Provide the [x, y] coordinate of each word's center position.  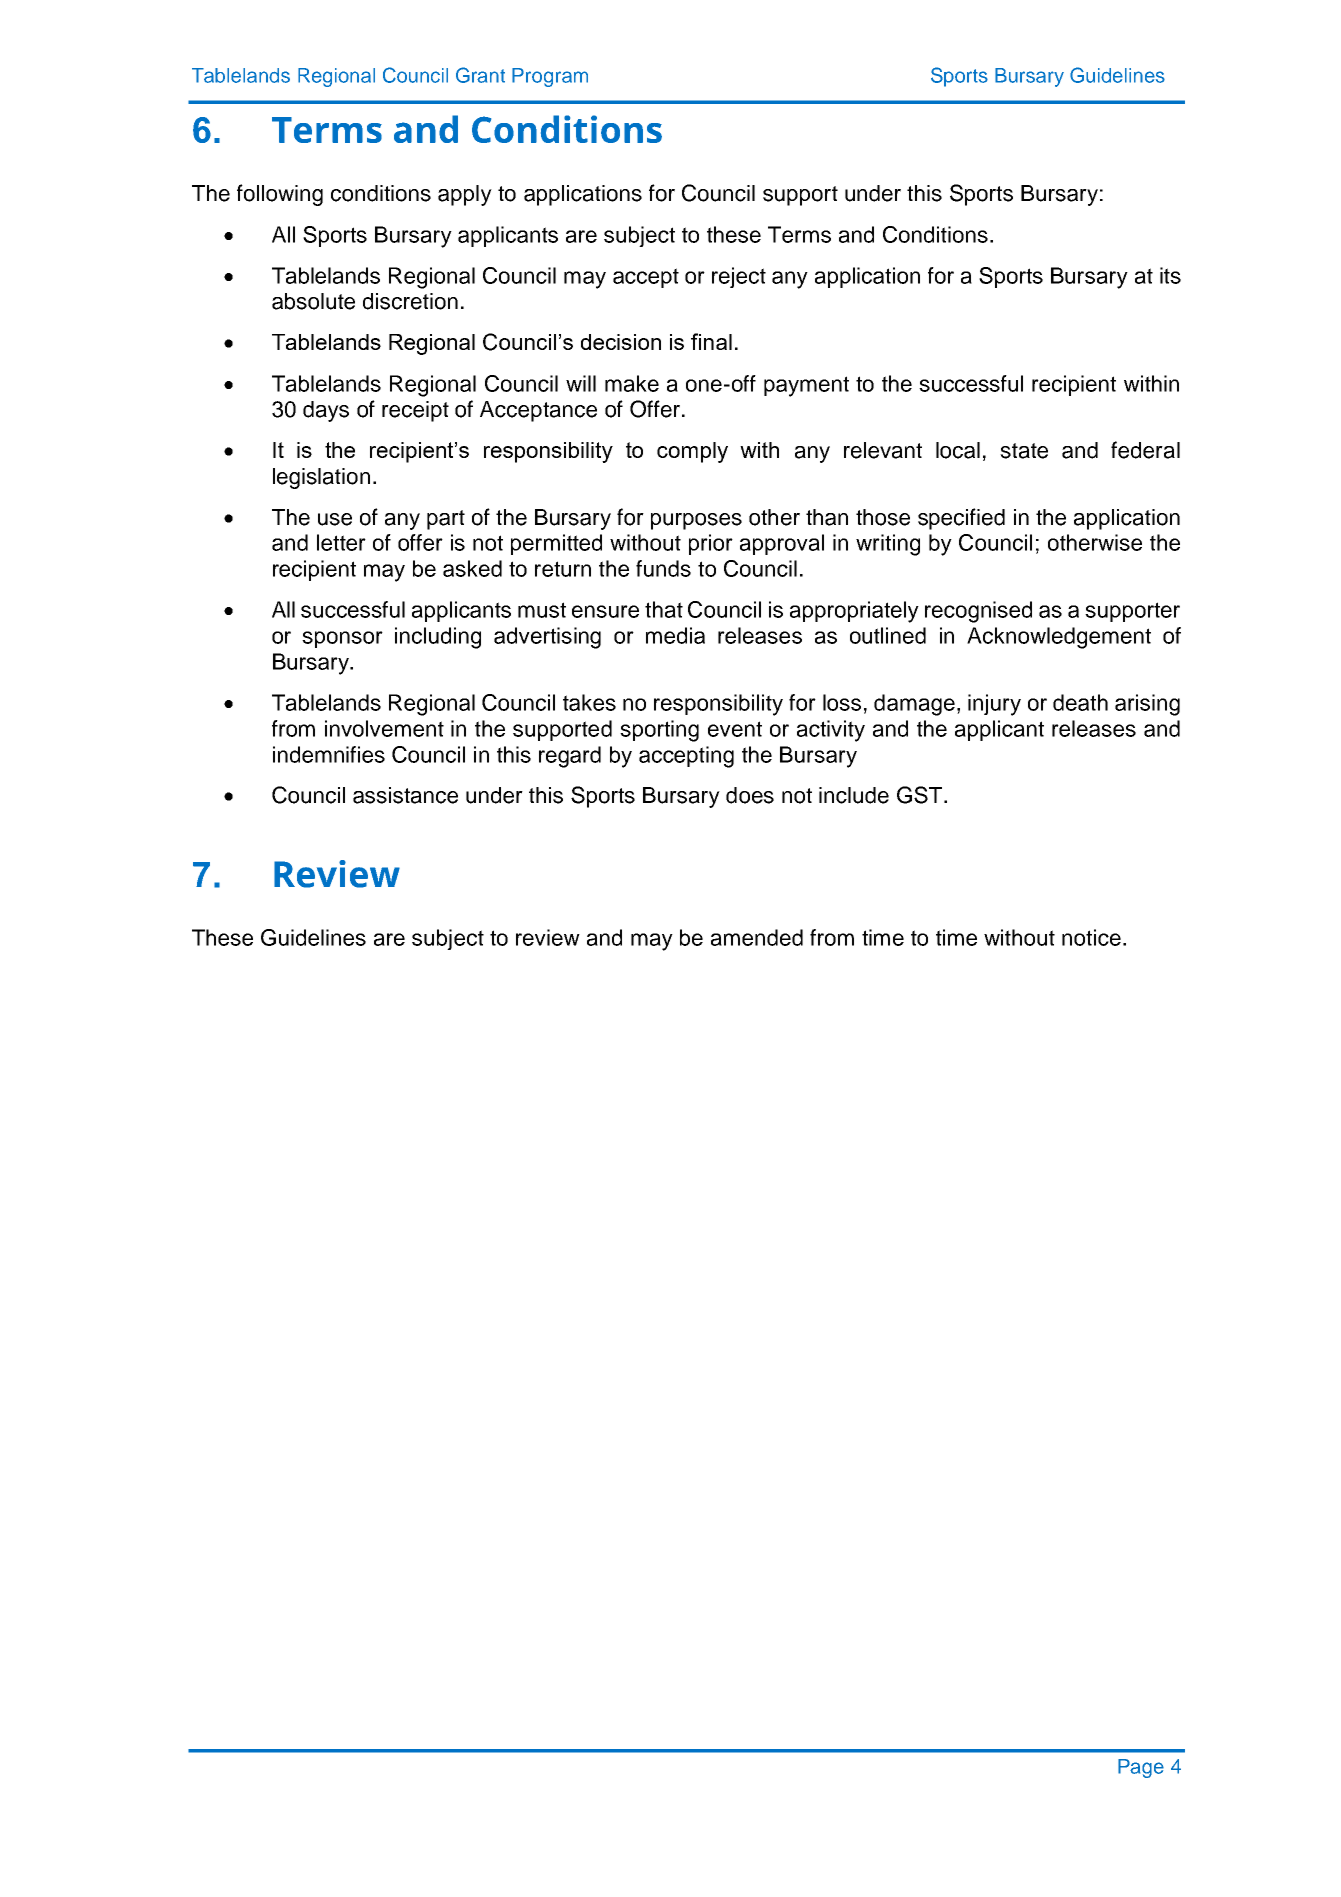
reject [739, 277]
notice [1091, 937]
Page [1141, 1768]
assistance [405, 795]
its [1170, 275]
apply [465, 195]
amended [757, 937]
